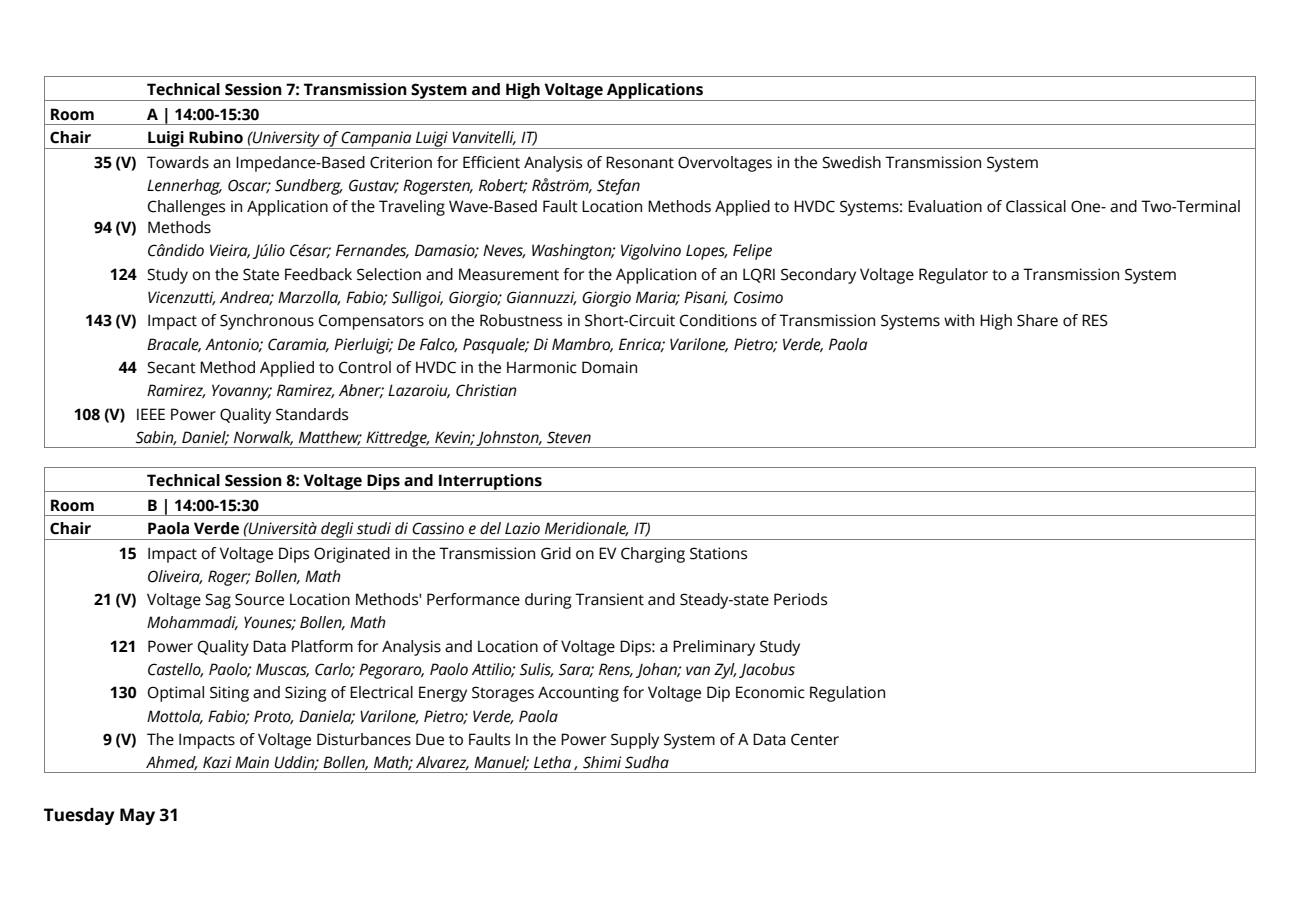  What do you see at coordinates (230, 251) in the document?
I see `Vieira` at bounding box center [230, 251].
